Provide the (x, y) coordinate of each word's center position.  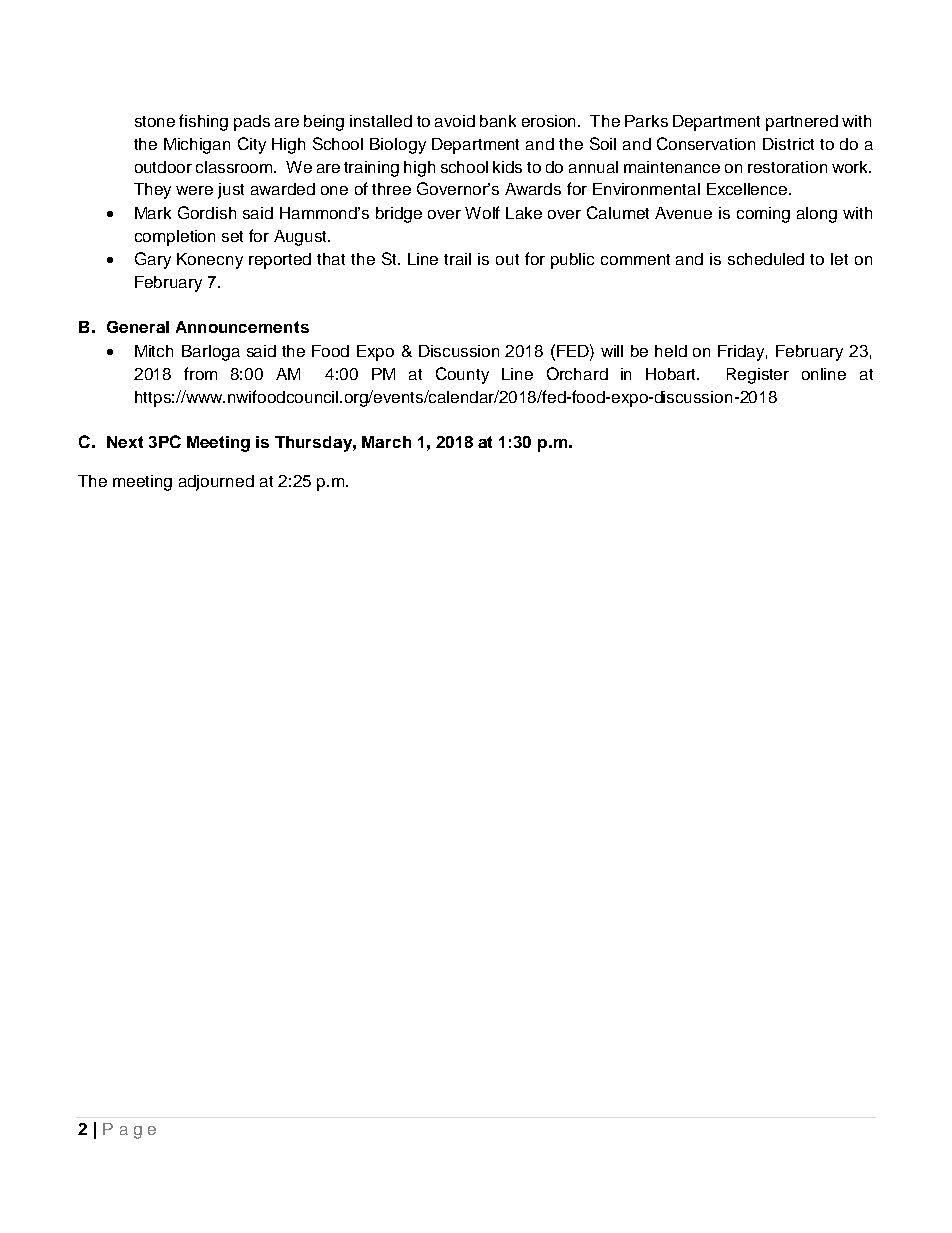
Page (129, 1131)
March (386, 442)
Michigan (197, 146)
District (788, 144)
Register (758, 376)
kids (507, 167)
